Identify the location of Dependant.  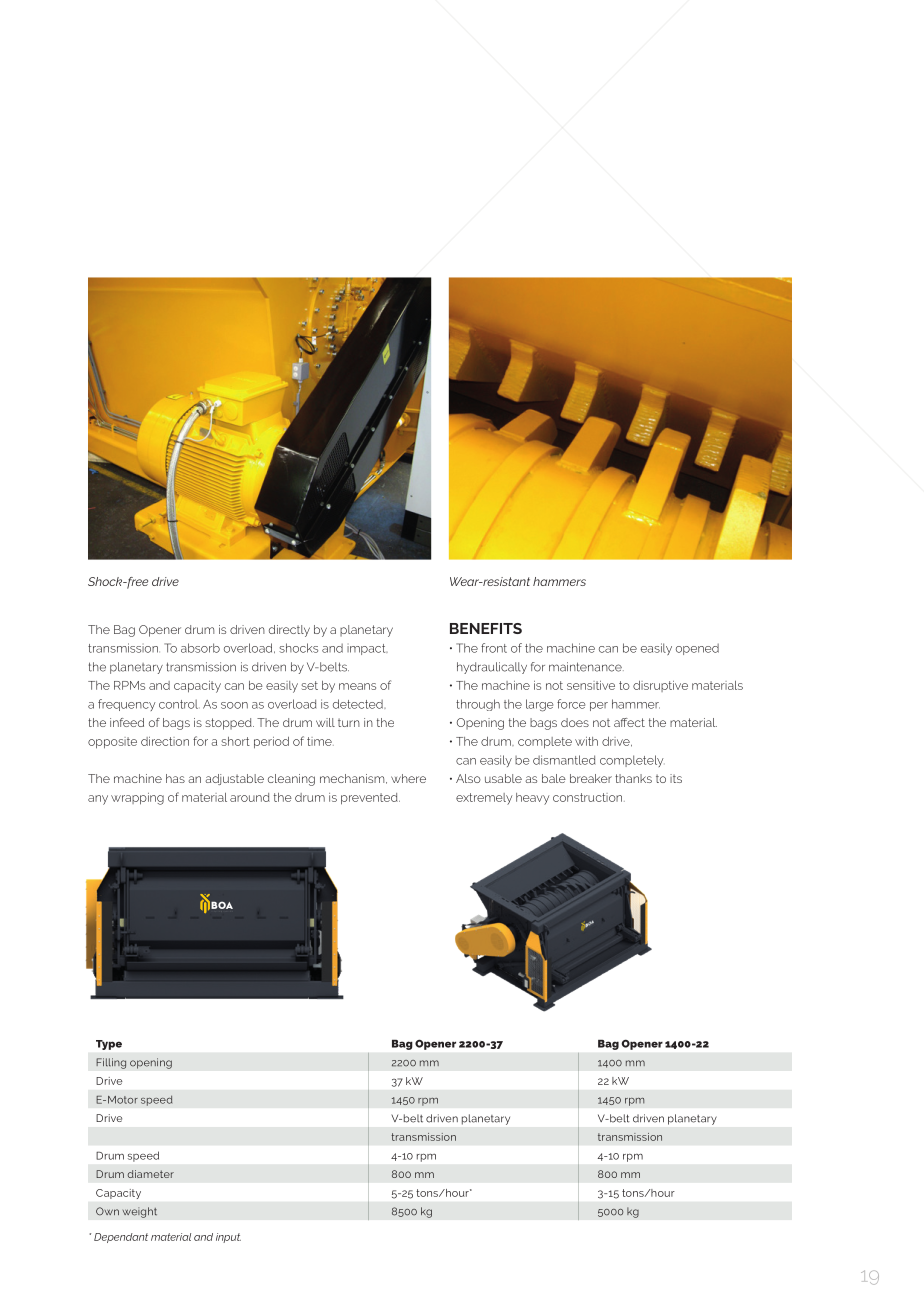
(121, 1238).
